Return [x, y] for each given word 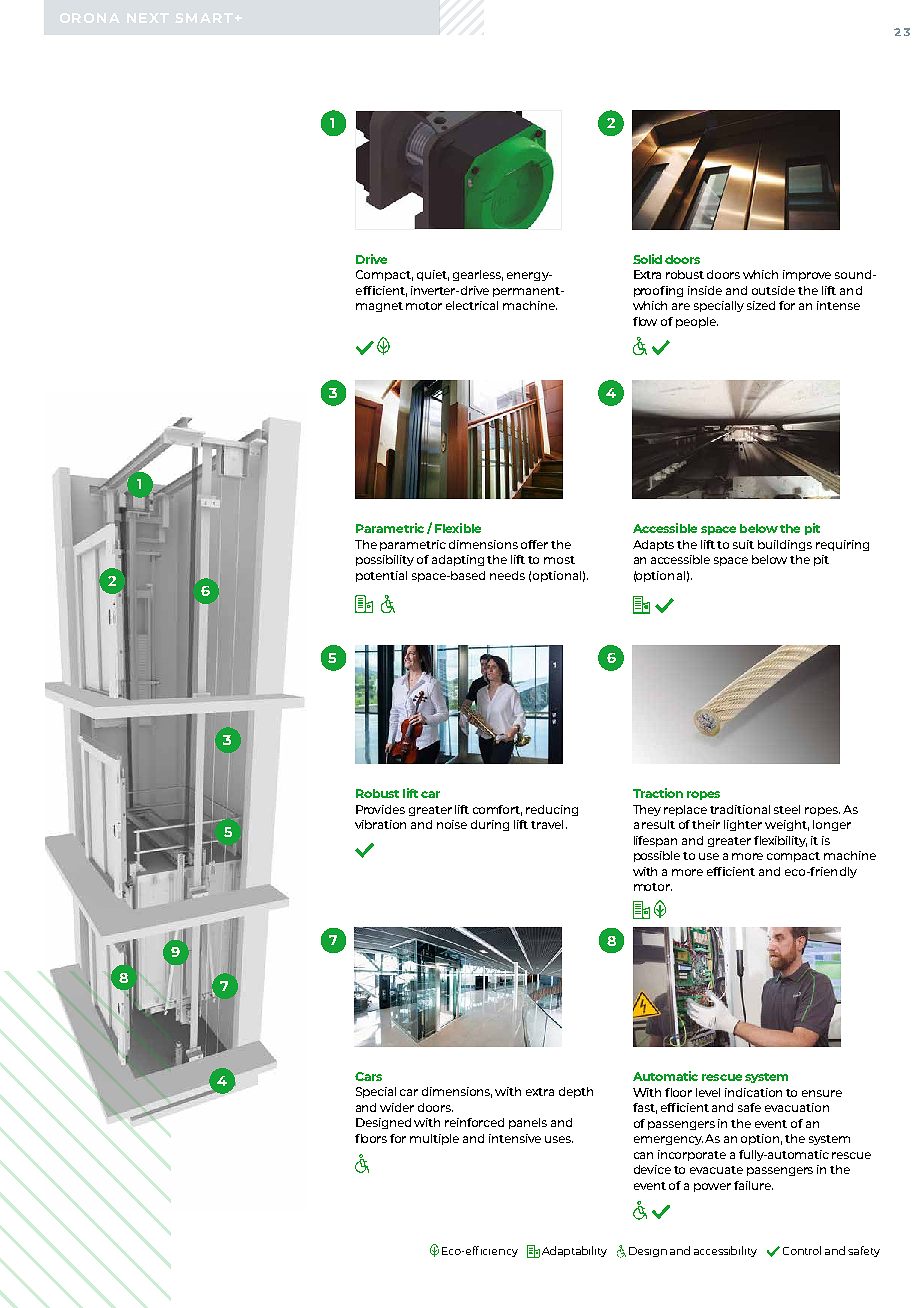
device [652, 1169]
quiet [433, 275]
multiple [434, 1139]
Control [802, 1250]
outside [773, 290]
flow [645, 321]
